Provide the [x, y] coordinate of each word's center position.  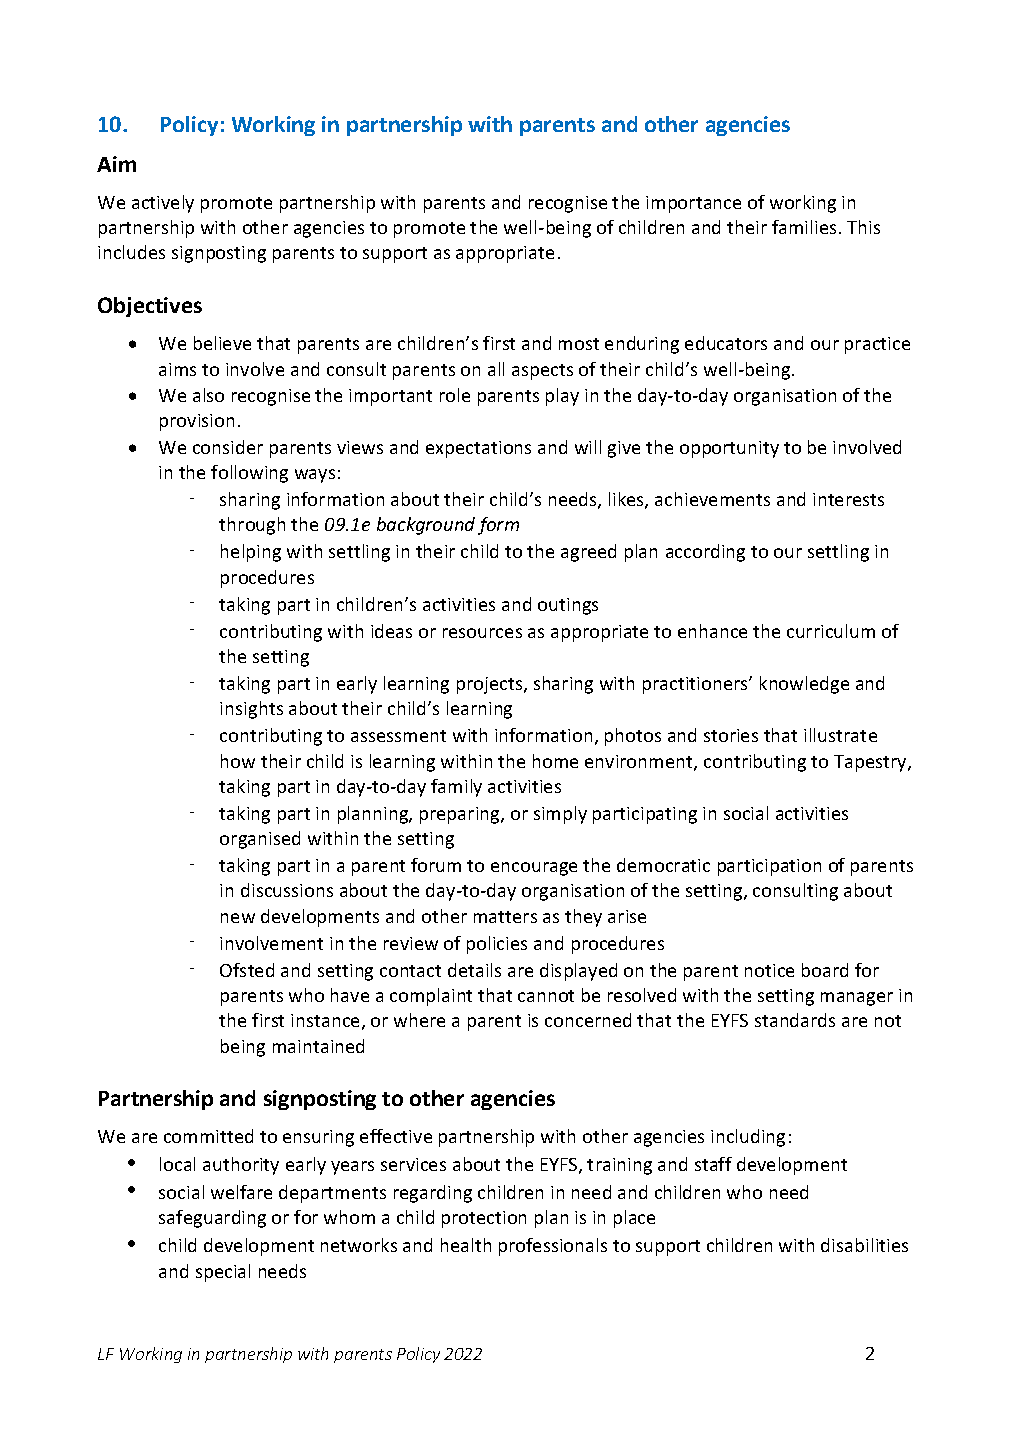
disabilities [864, 1245]
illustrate [840, 735]
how [238, 761]
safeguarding [212, 1219]
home [555, 761]
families [804, 227]
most [579, 344]
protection [484, 1219]
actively [163, 204]
